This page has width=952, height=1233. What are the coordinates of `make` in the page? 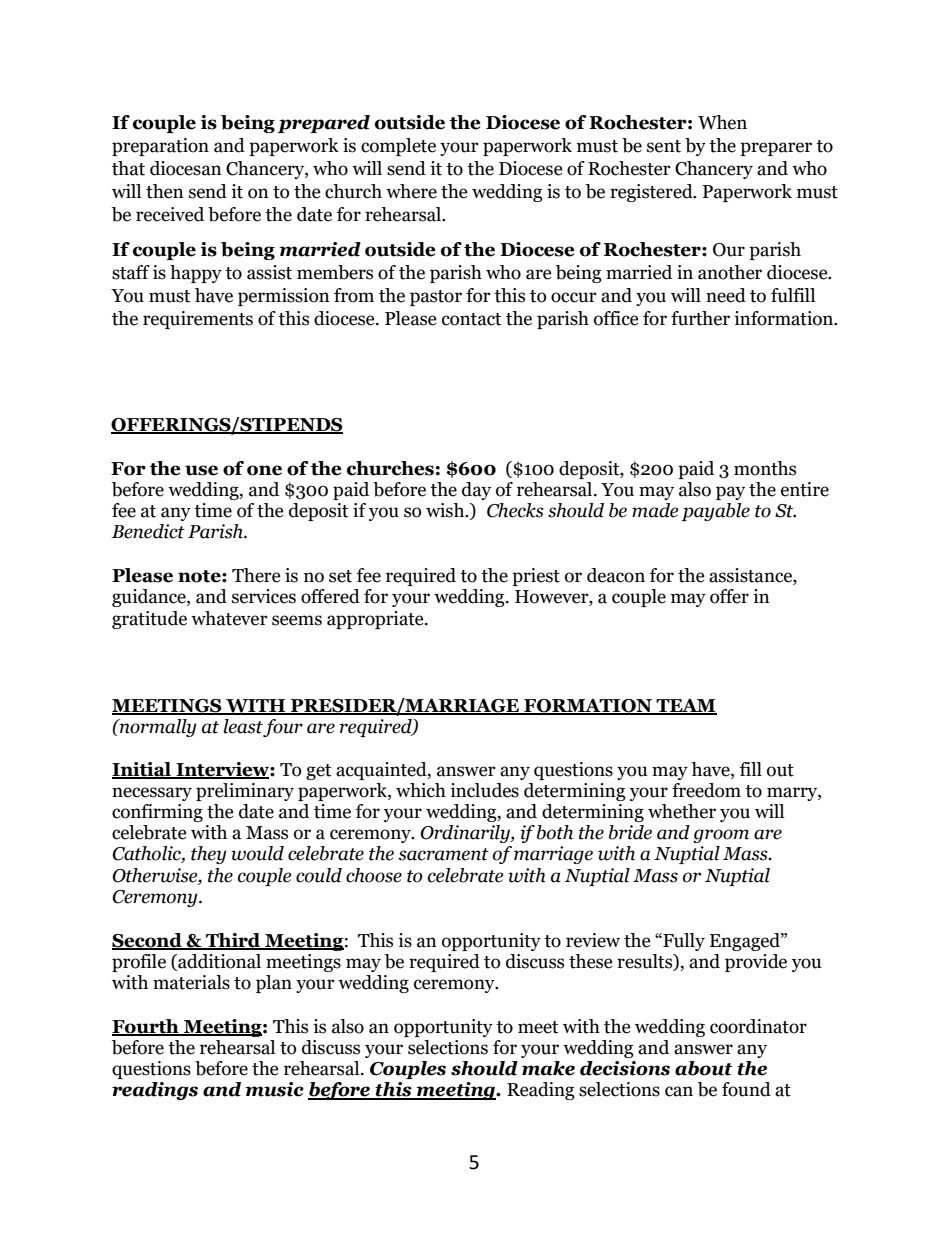 It's located at (548, 1068).
